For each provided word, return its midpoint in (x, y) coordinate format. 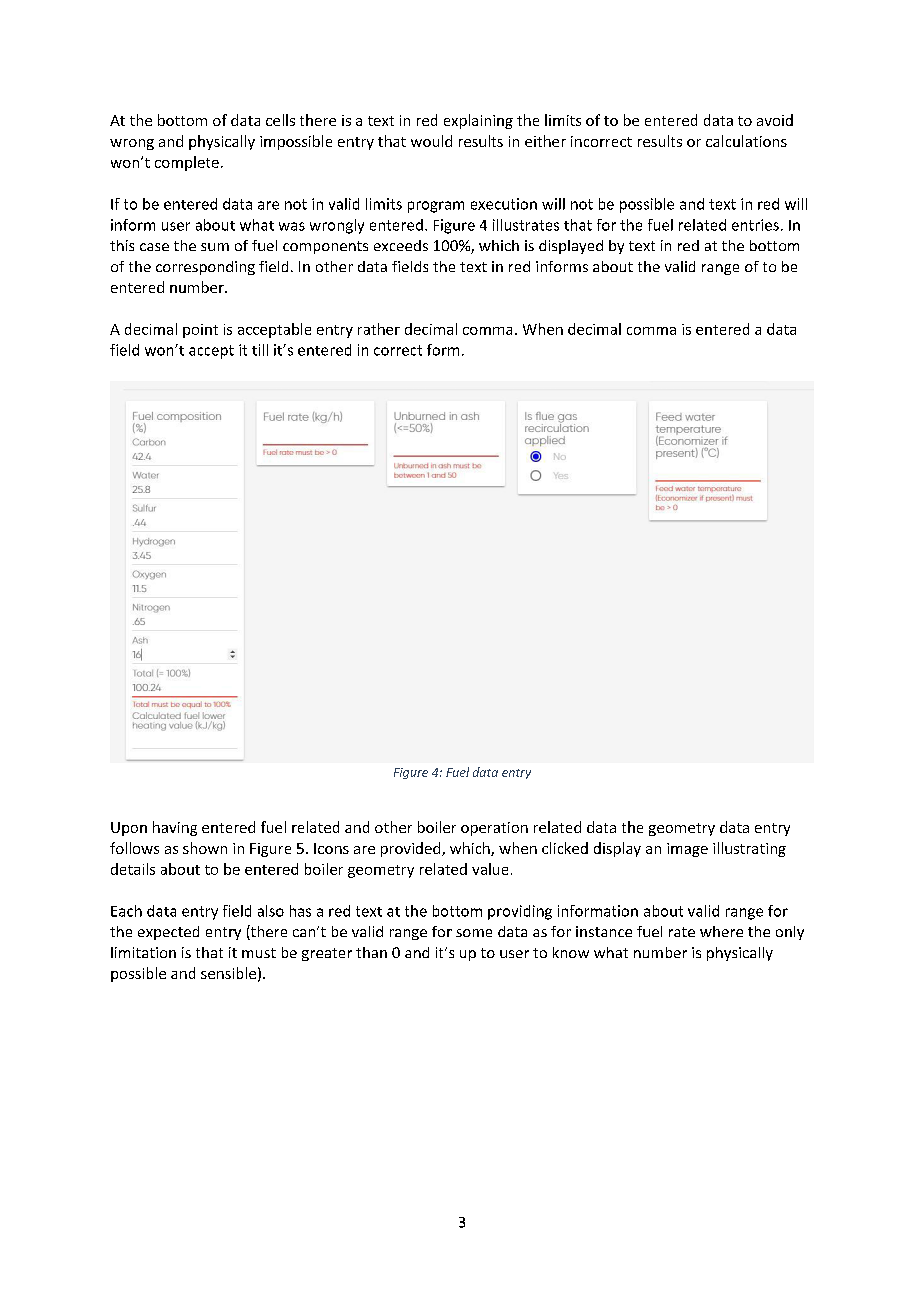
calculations (746, 141)
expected (168, 933)
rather (379, 329)
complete (187, 163)
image (687, 850)
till (260, 350)
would (431, 141)
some (474, 933)
